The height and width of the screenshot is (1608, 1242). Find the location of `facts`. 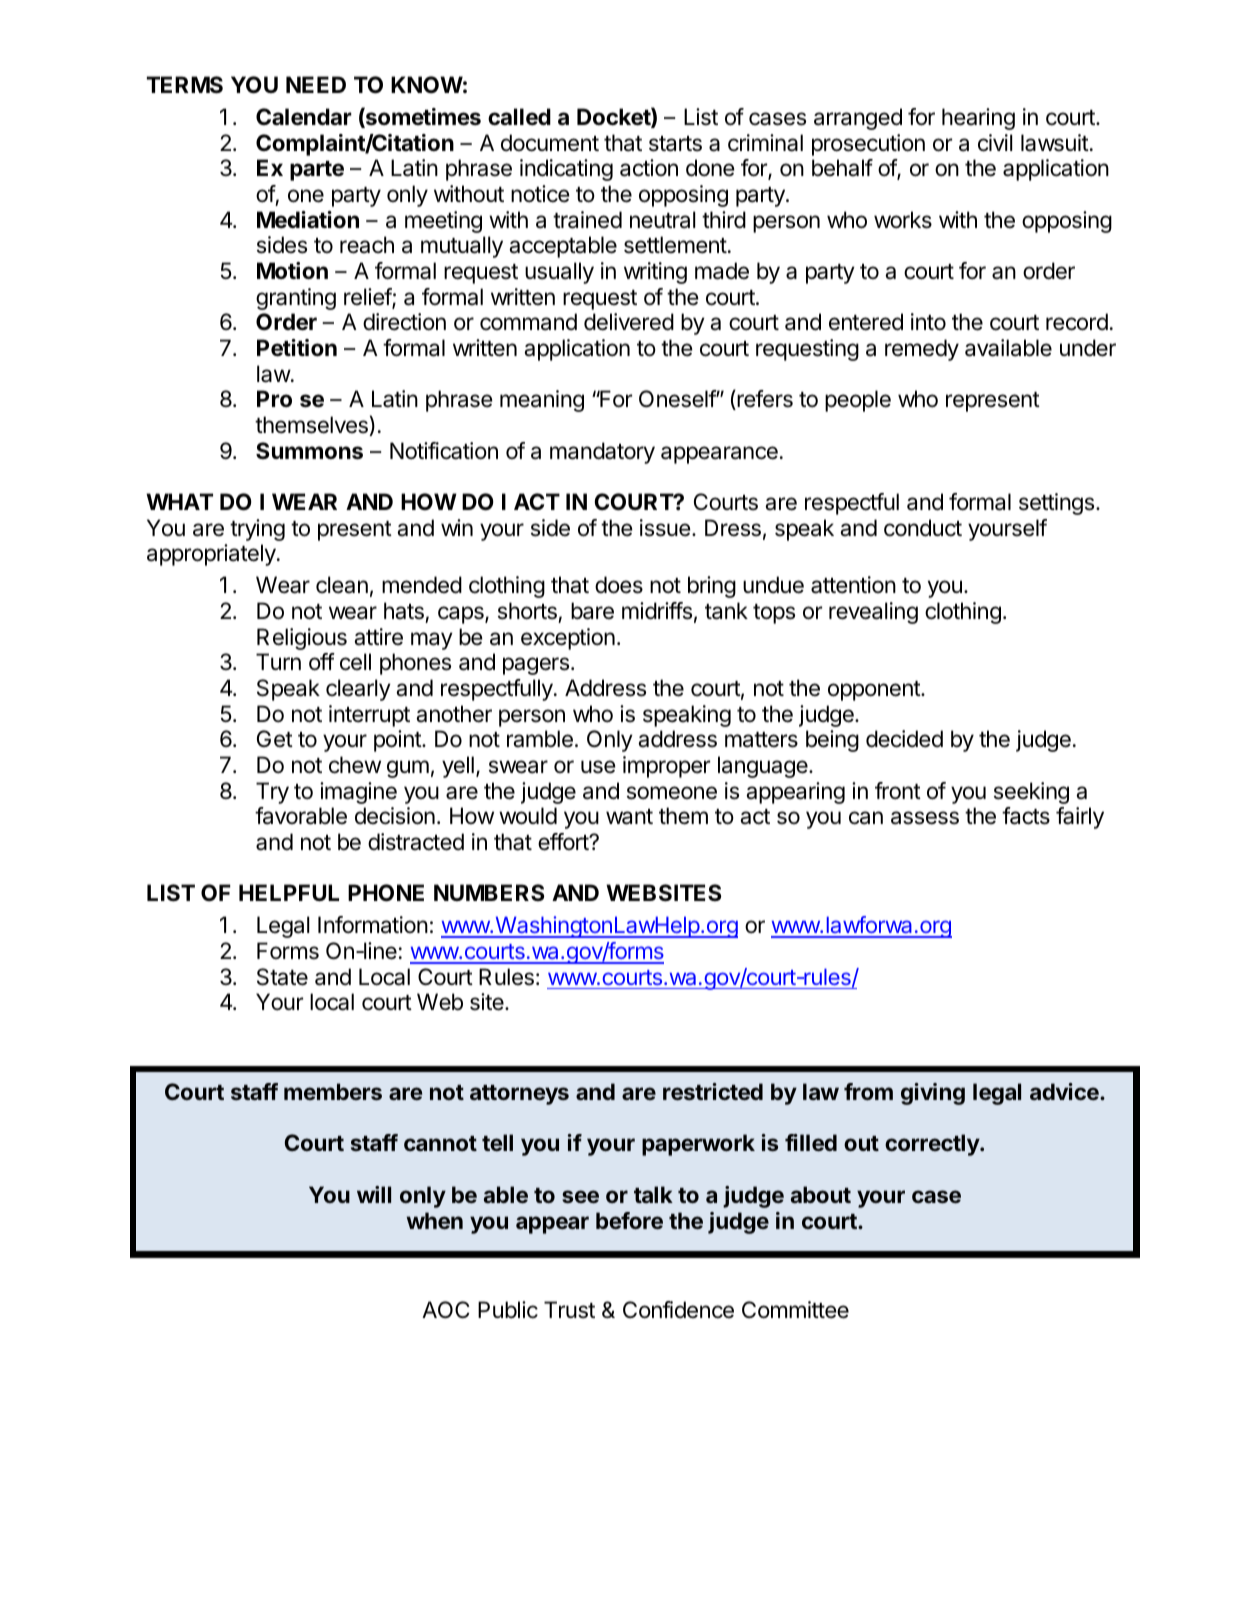

facts is located at coordinates (1026, 816).
